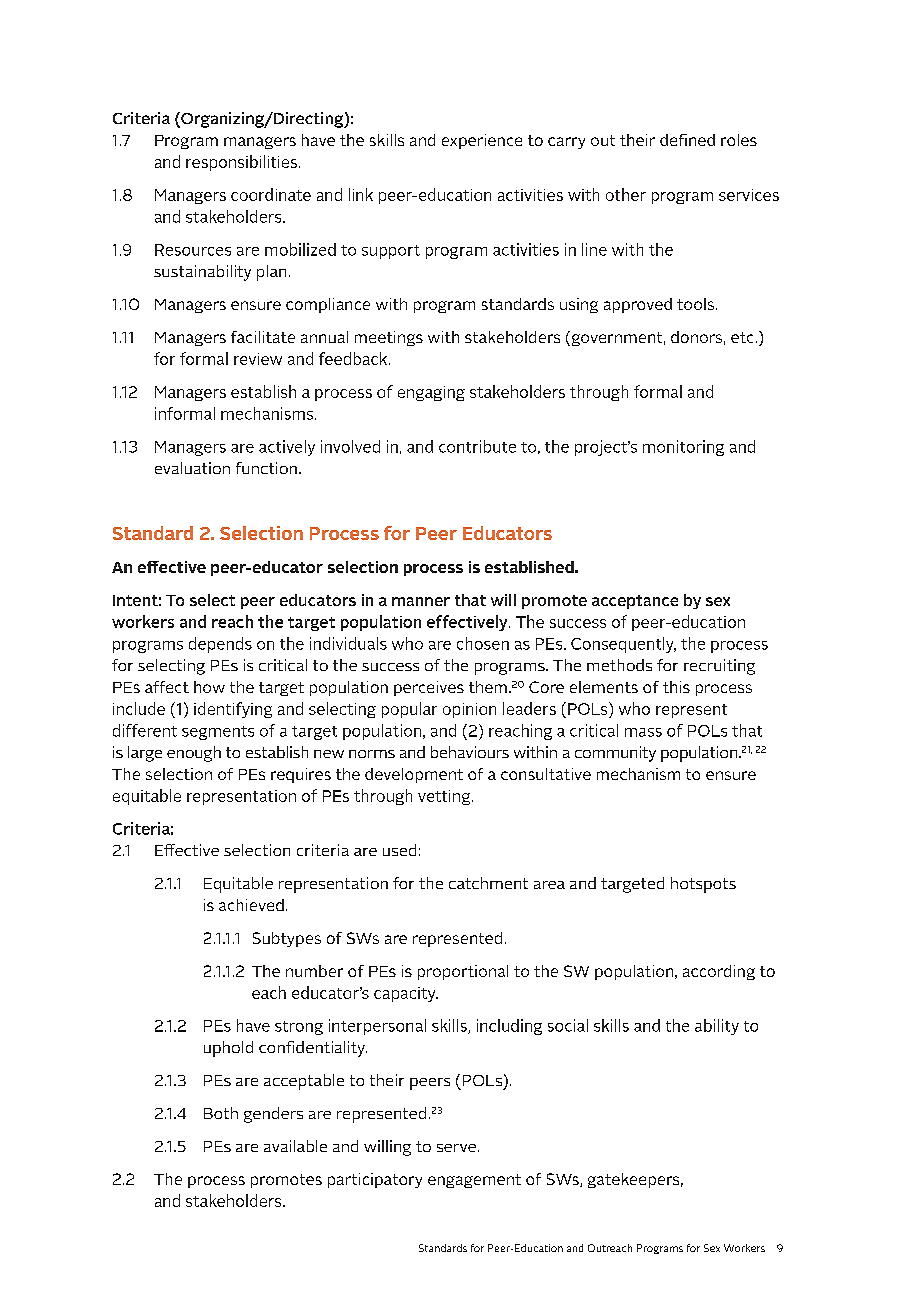 This image has width=924, height=1308. What do you see at coordinates (243, 163) in the image?
I see `responsibilities` at bounding box center [243, 163].
